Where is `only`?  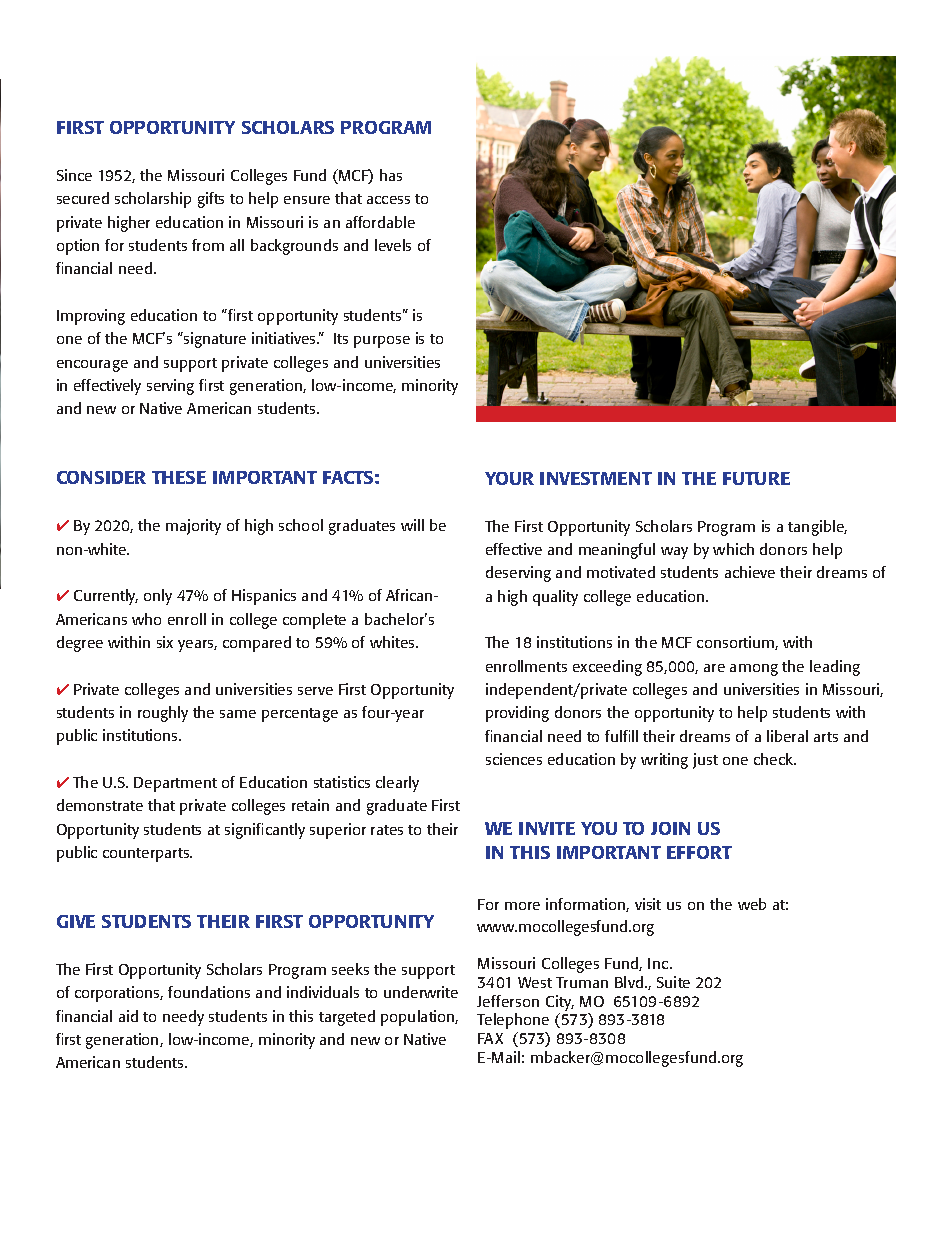 only is located at coordinates (158, 597).
